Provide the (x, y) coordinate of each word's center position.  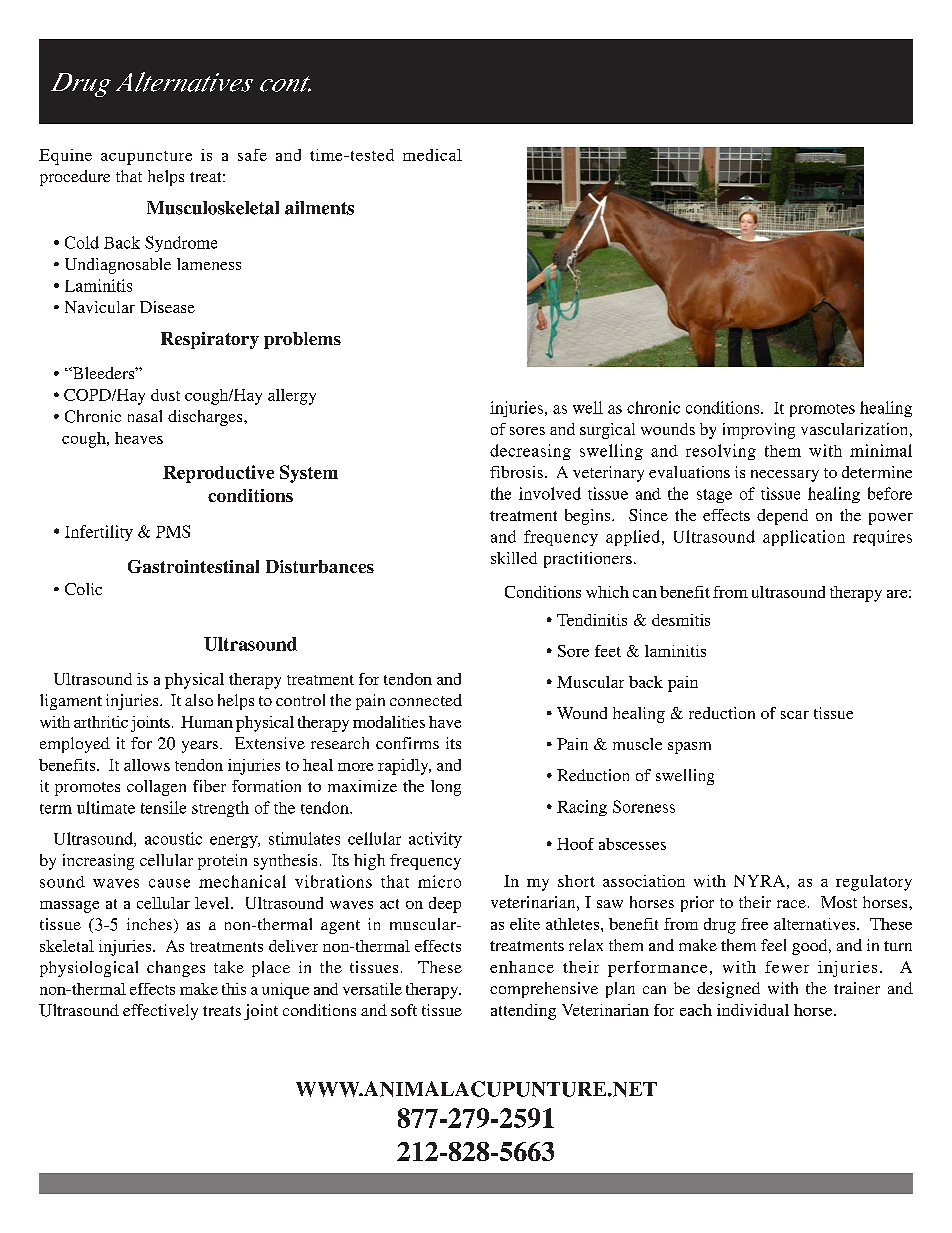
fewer (787, 967)
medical (432, 155)
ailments (319, 208)
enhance (522, 967)
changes (176, 969)
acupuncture (146, 158)
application (804, 538)
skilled (514, 558)
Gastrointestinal (193, 566)
